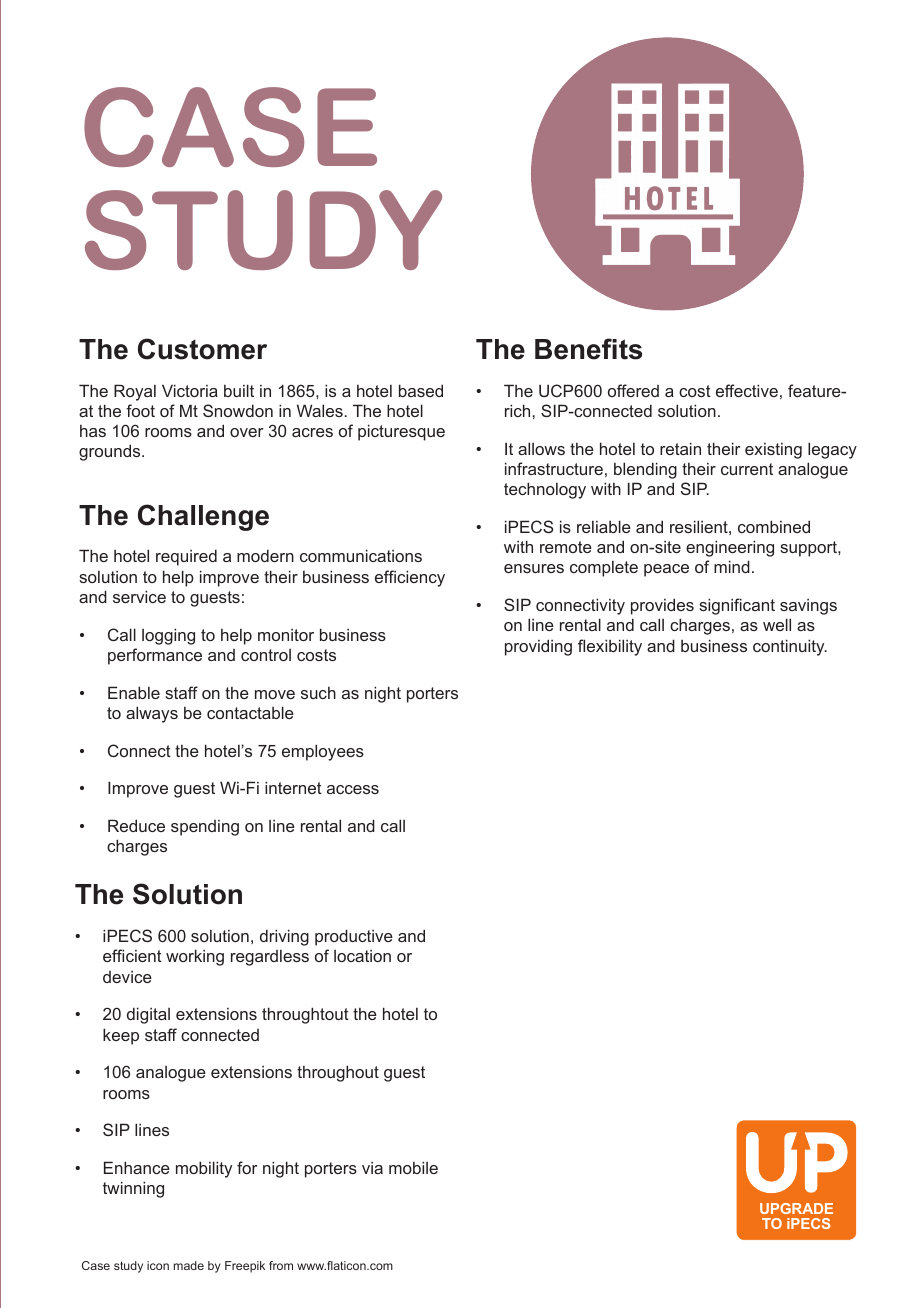 This screenshot has width=924, height=1308. I want to click on UPGRADE, so click(796, 1208).
